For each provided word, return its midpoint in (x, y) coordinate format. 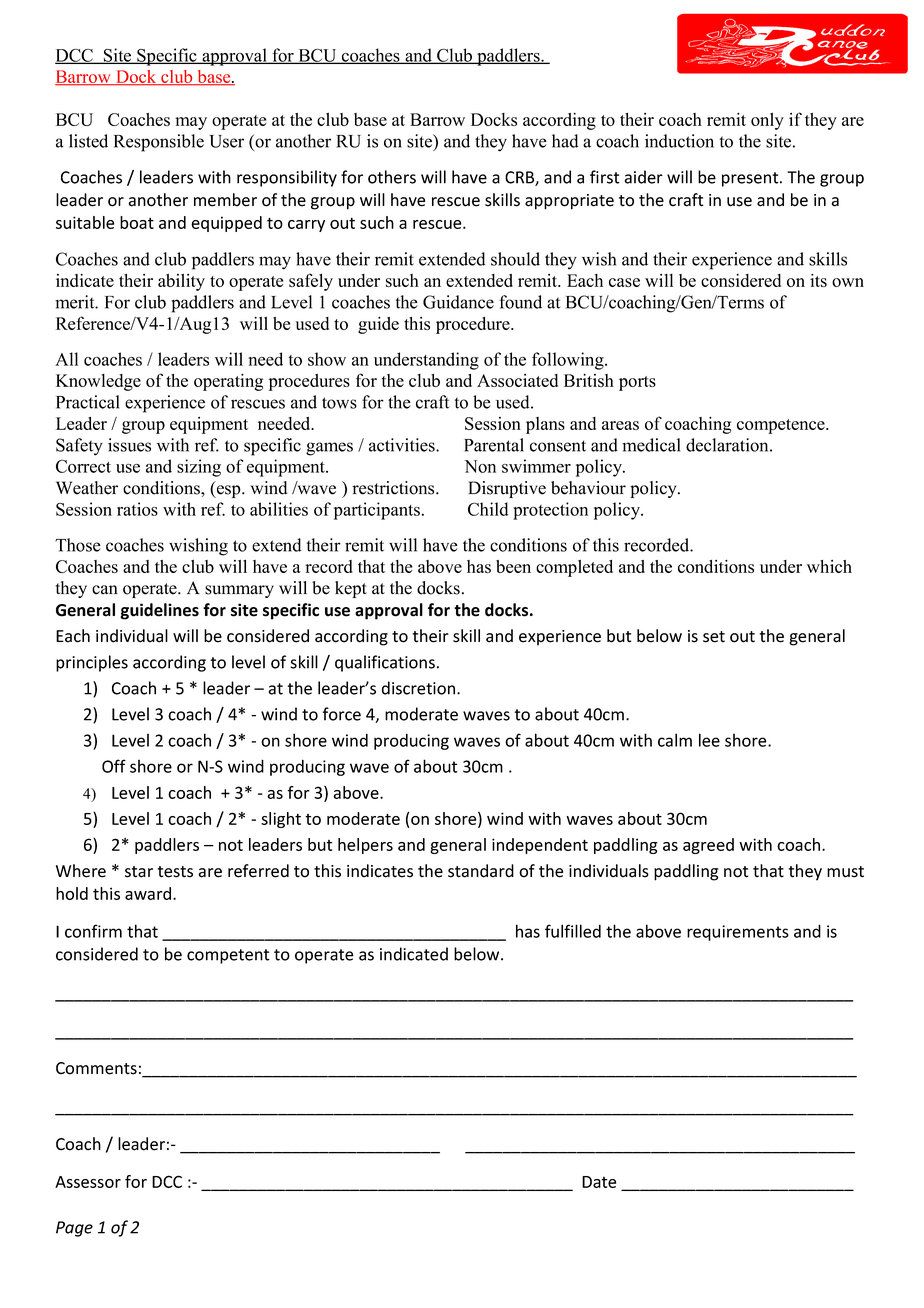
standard (481, 871)
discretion (420, 688)
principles (92, 663)
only (767, 121)
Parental (494, 445)
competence (782, 426)
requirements (738, 933)
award (148, 893)
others (392, 177)
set (714, 637)
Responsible (159, 143)
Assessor (88, 1182)
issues (129, 445)
